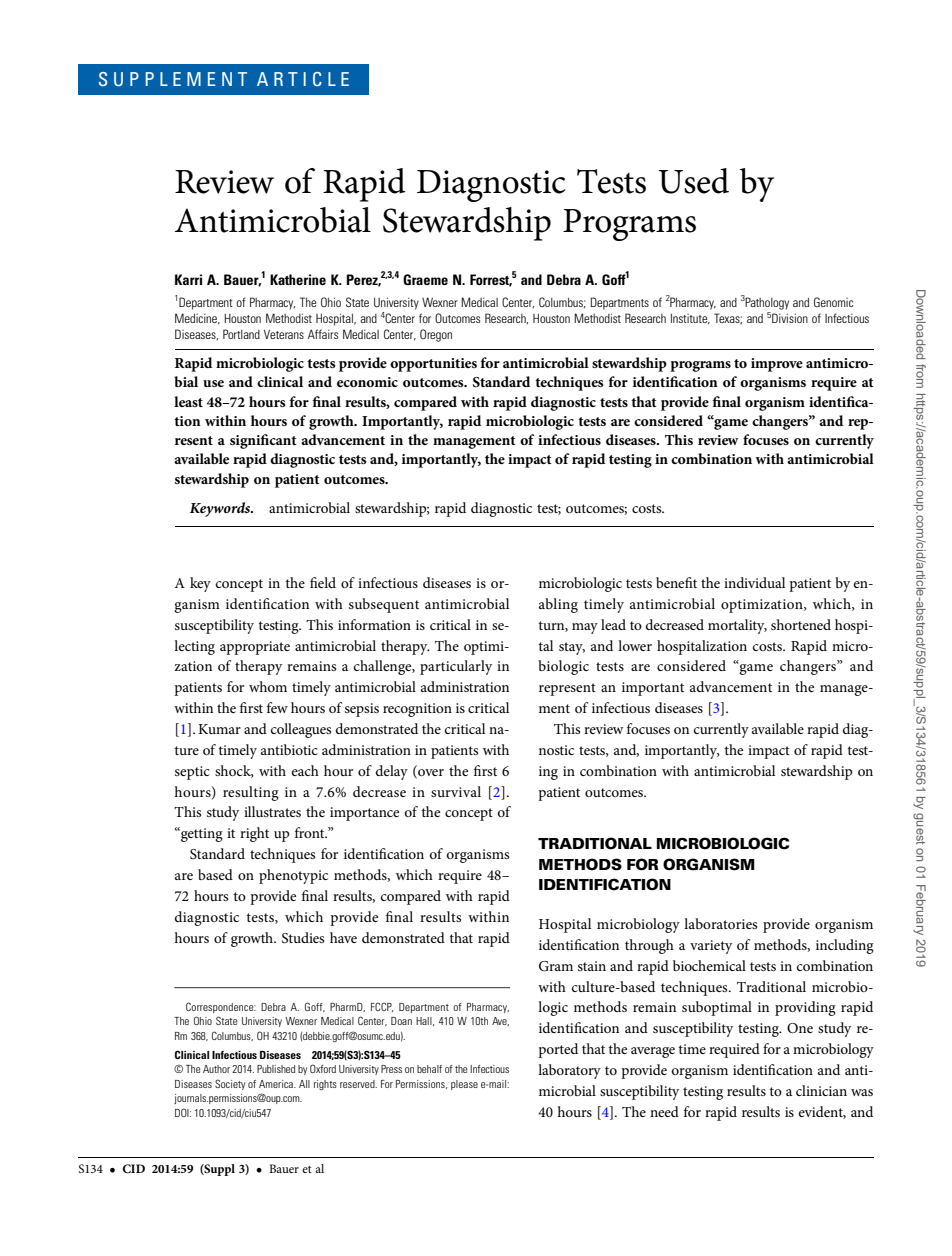  I want to click on whom, so click(268, 686).
